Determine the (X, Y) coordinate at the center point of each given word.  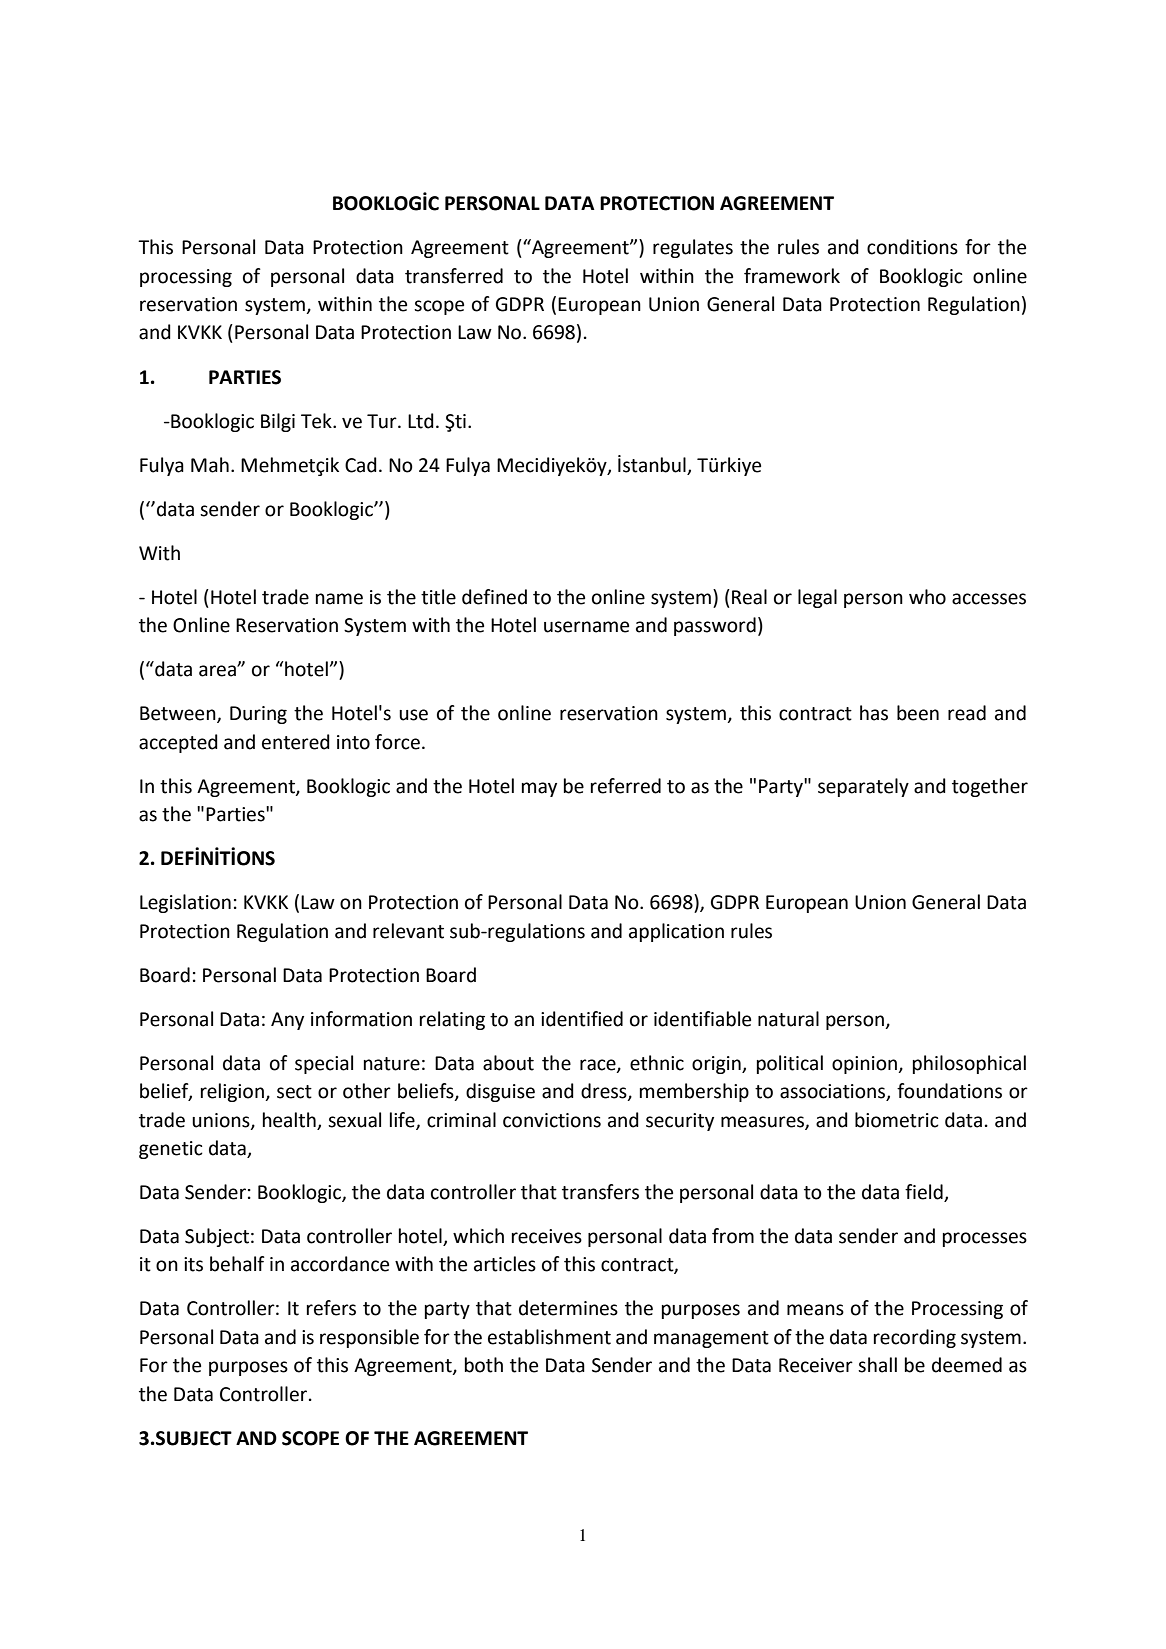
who (927, 597)
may (539, 789)
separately (863, 787)
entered (296, 742)
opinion (865, 1065)
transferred (454, 276)
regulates (693, 248)
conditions (912, 247)
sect (294, 1092)
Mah (210, 465)
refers (331, 1308)
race (599, 1065)
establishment (549, 1337)
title (438, 597)
